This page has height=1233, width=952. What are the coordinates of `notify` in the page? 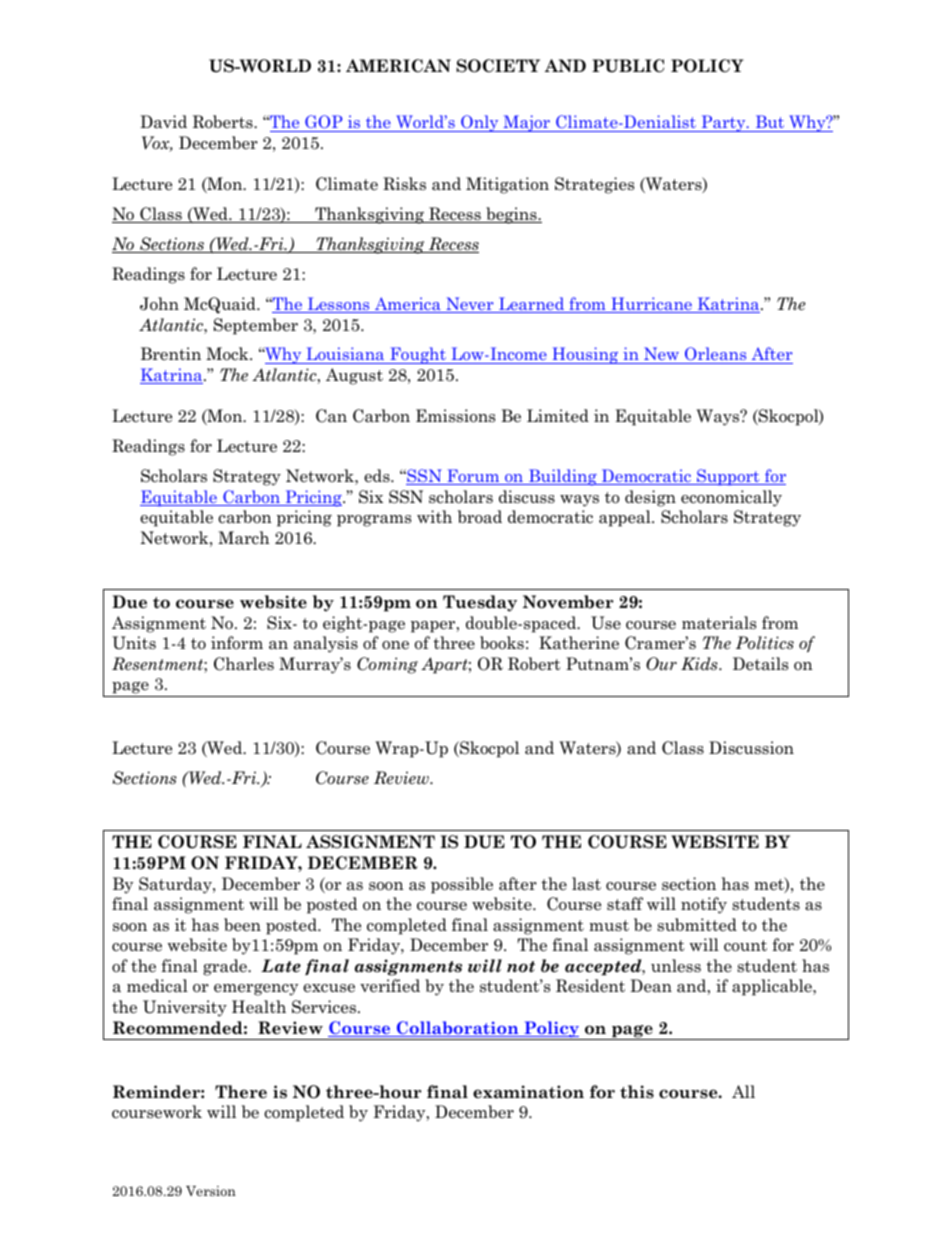 It's located at (704, 905).
